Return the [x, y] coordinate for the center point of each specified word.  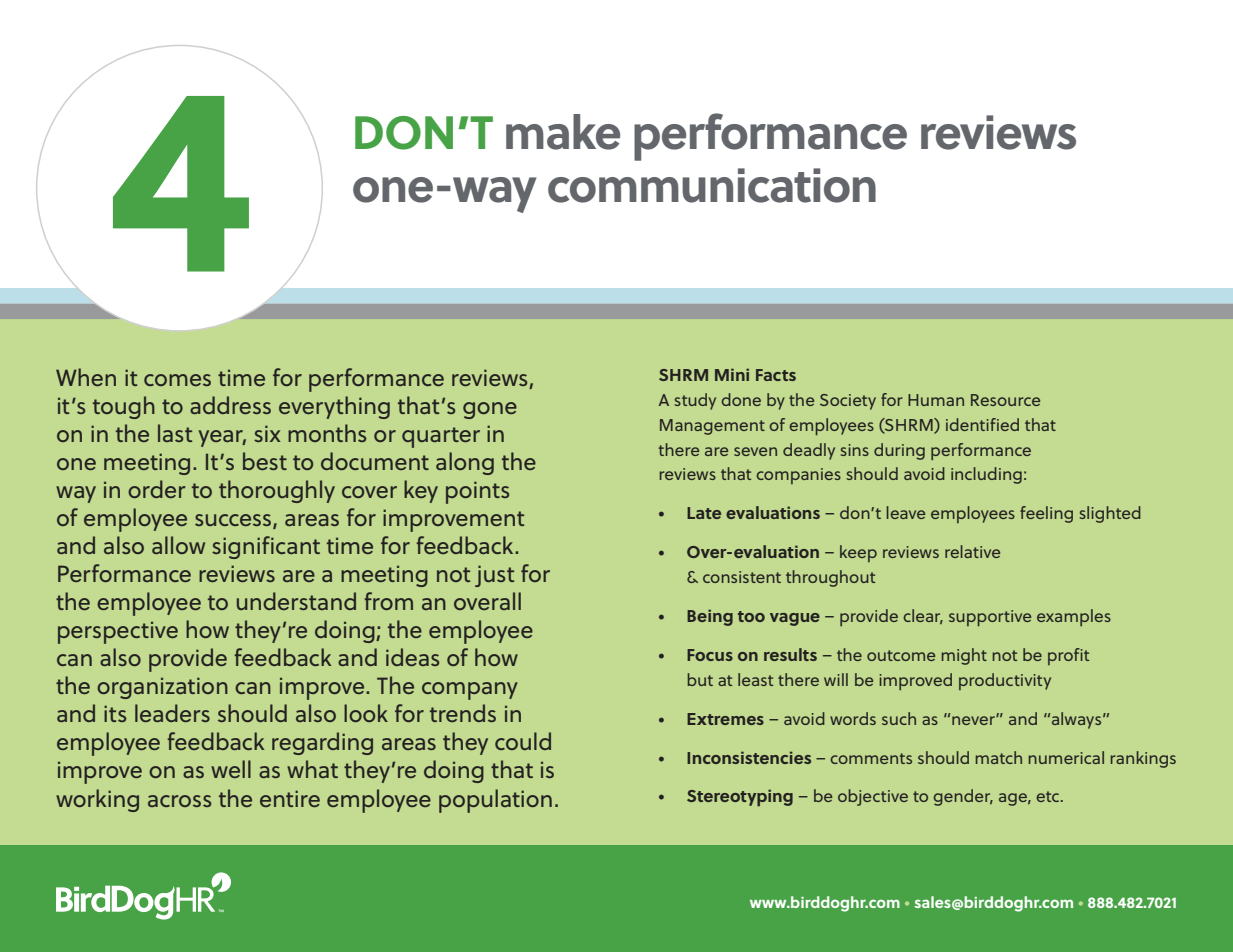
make [563, 132]
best [265, 461]
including [986, 475]
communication [712, 185]
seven [755, 451]
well [231, 769]
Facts [776, 375]
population [495, 801]
